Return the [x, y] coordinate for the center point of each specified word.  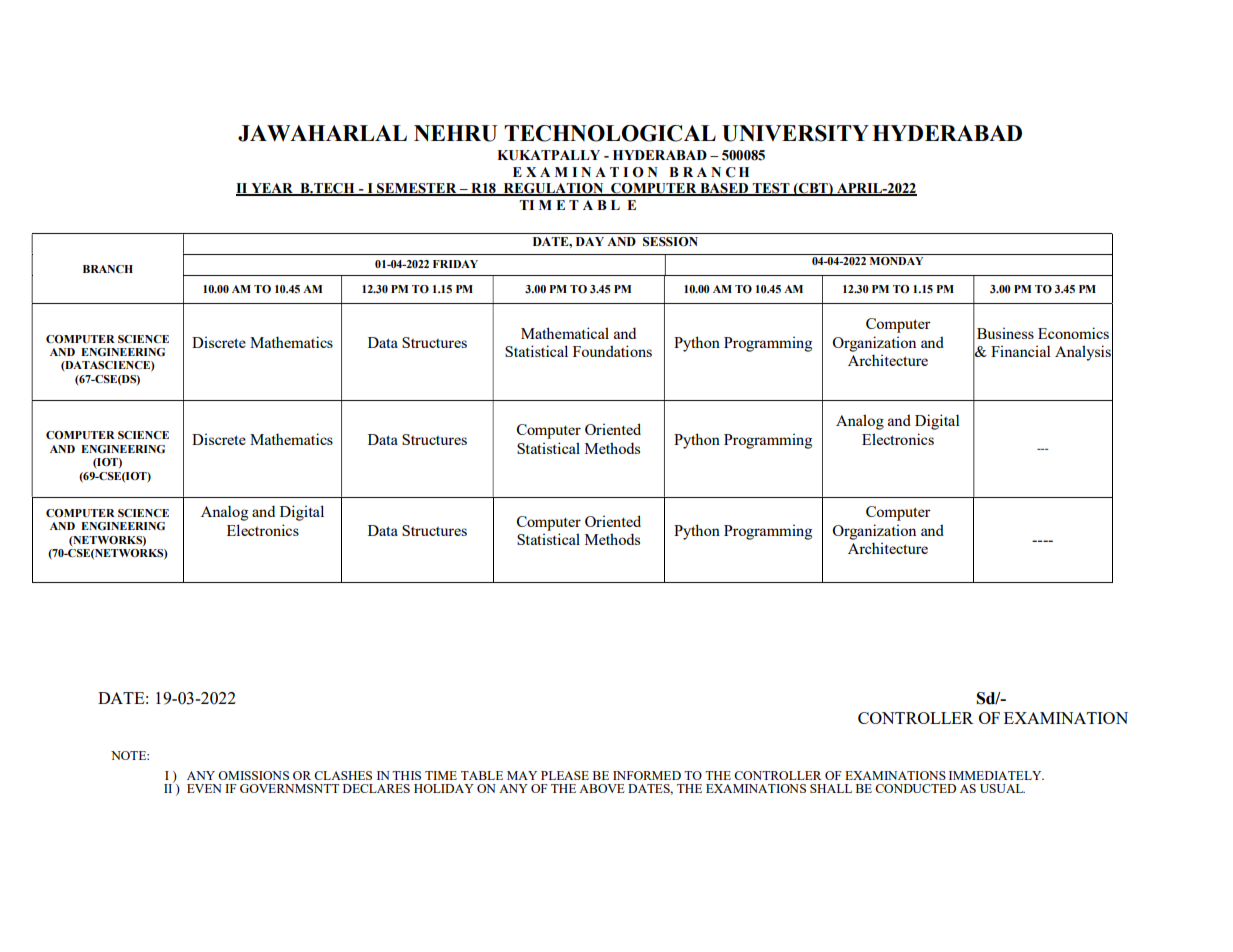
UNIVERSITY [795, 133]
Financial [1021, 351]
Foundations [612, 351]
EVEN [204, 788]
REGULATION [553, 189]
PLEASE [565, 775]
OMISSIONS [253, 775]
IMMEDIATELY [996, 775]
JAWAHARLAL [322, 133]
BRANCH [108, 269]
